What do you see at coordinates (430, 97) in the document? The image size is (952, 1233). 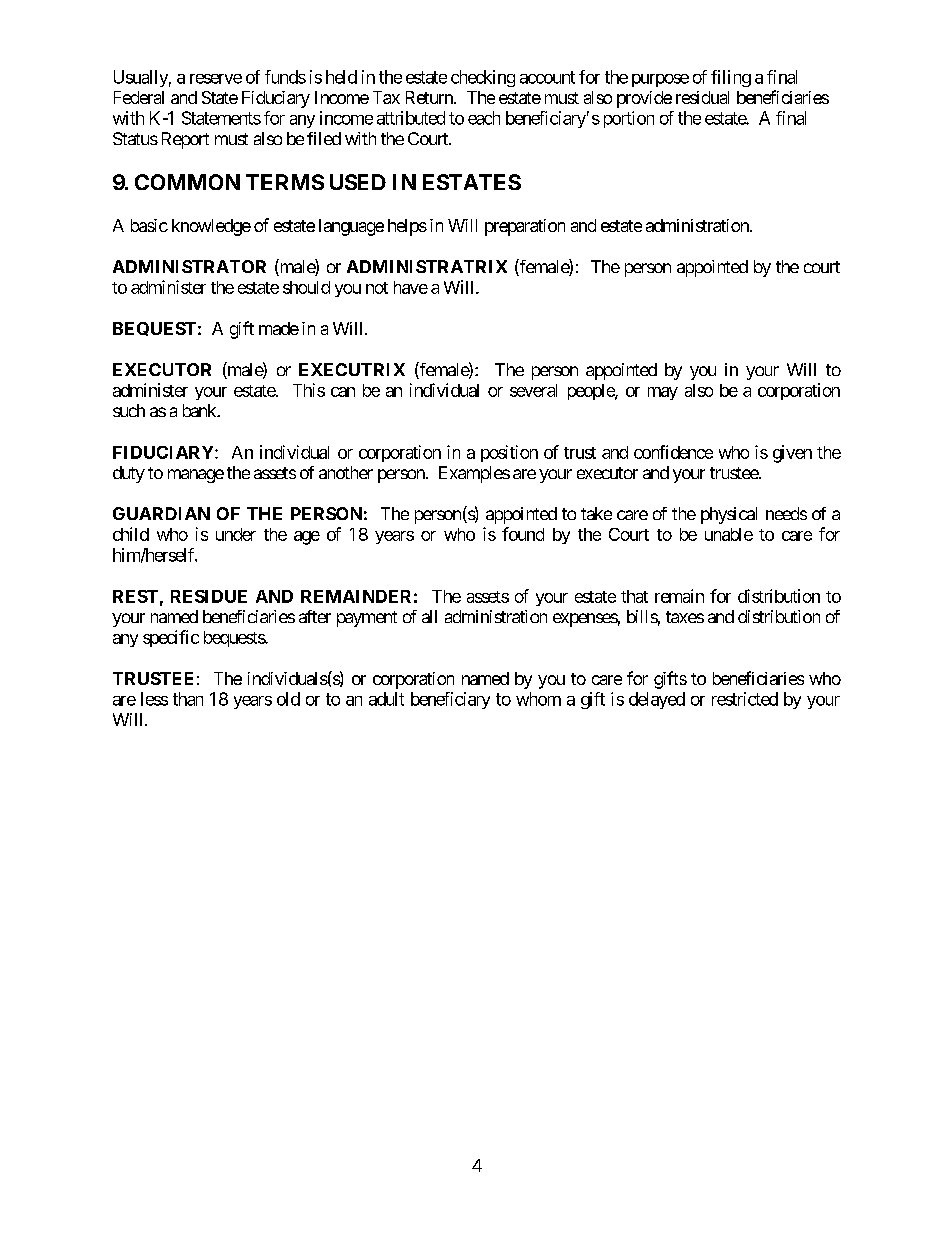 I see `Return` at bounding box center [430, 97].
